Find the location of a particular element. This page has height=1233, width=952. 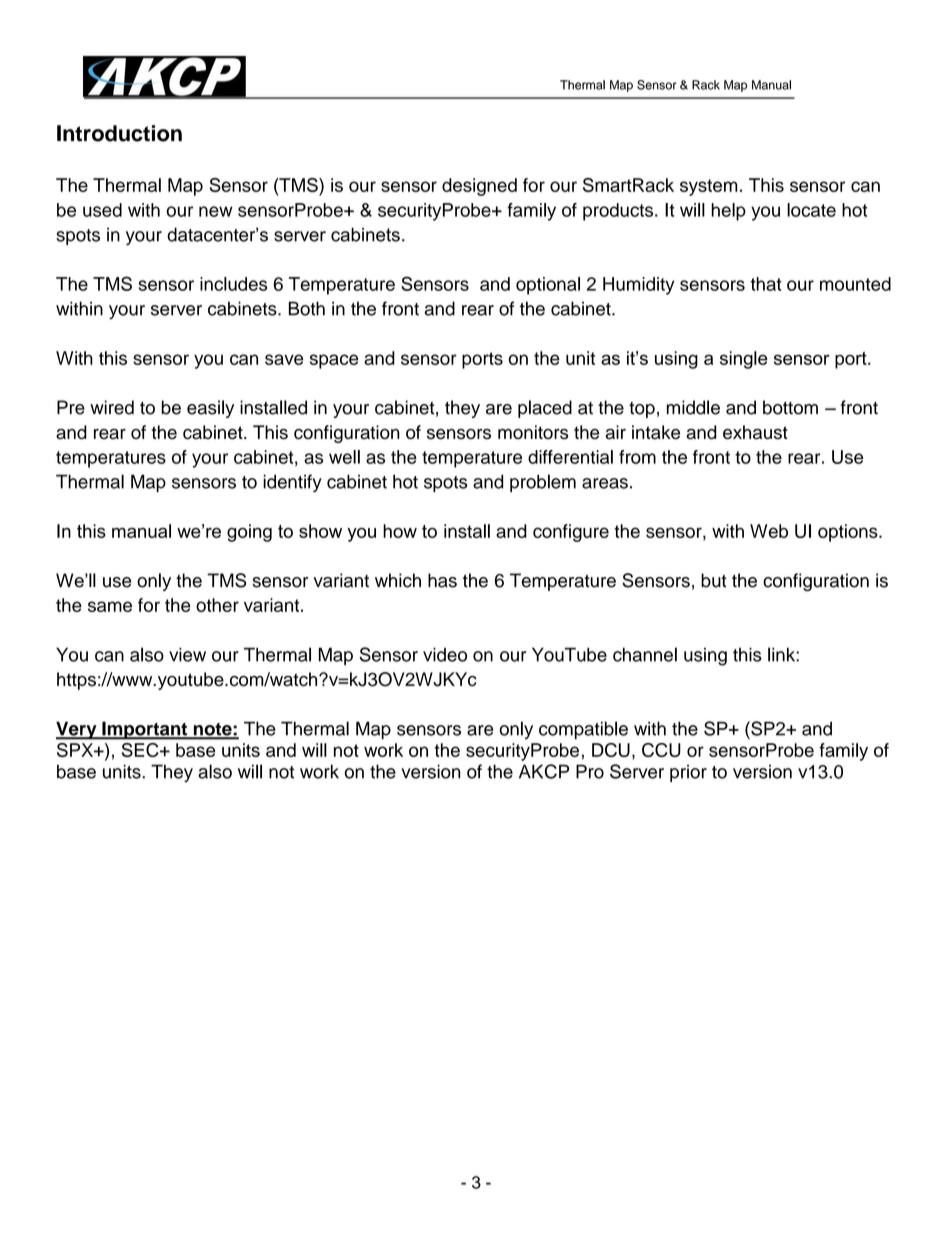

easily is located at coordinates (210, 409).
